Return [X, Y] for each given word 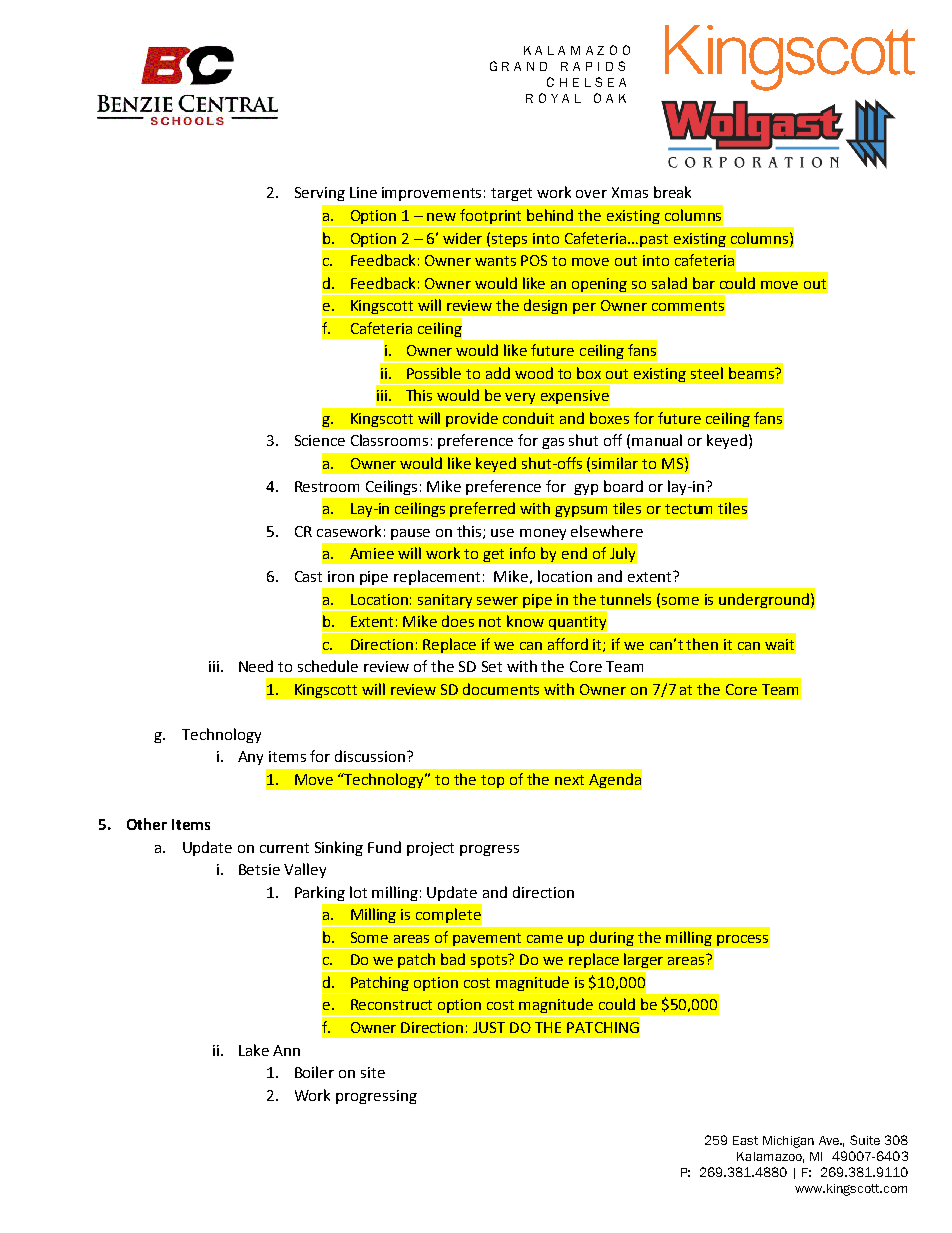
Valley [305, 870]
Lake [254, 1050]
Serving [320, 194]
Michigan [788, 1142]
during [612, 938]
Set [492, 666]
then [702, 644]
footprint [491, 218]
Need [256, 666]
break [672, 192]
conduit [528, 418]
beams [752, 373]
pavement [487, 939]
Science [320, 440]
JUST [489, 1027]
